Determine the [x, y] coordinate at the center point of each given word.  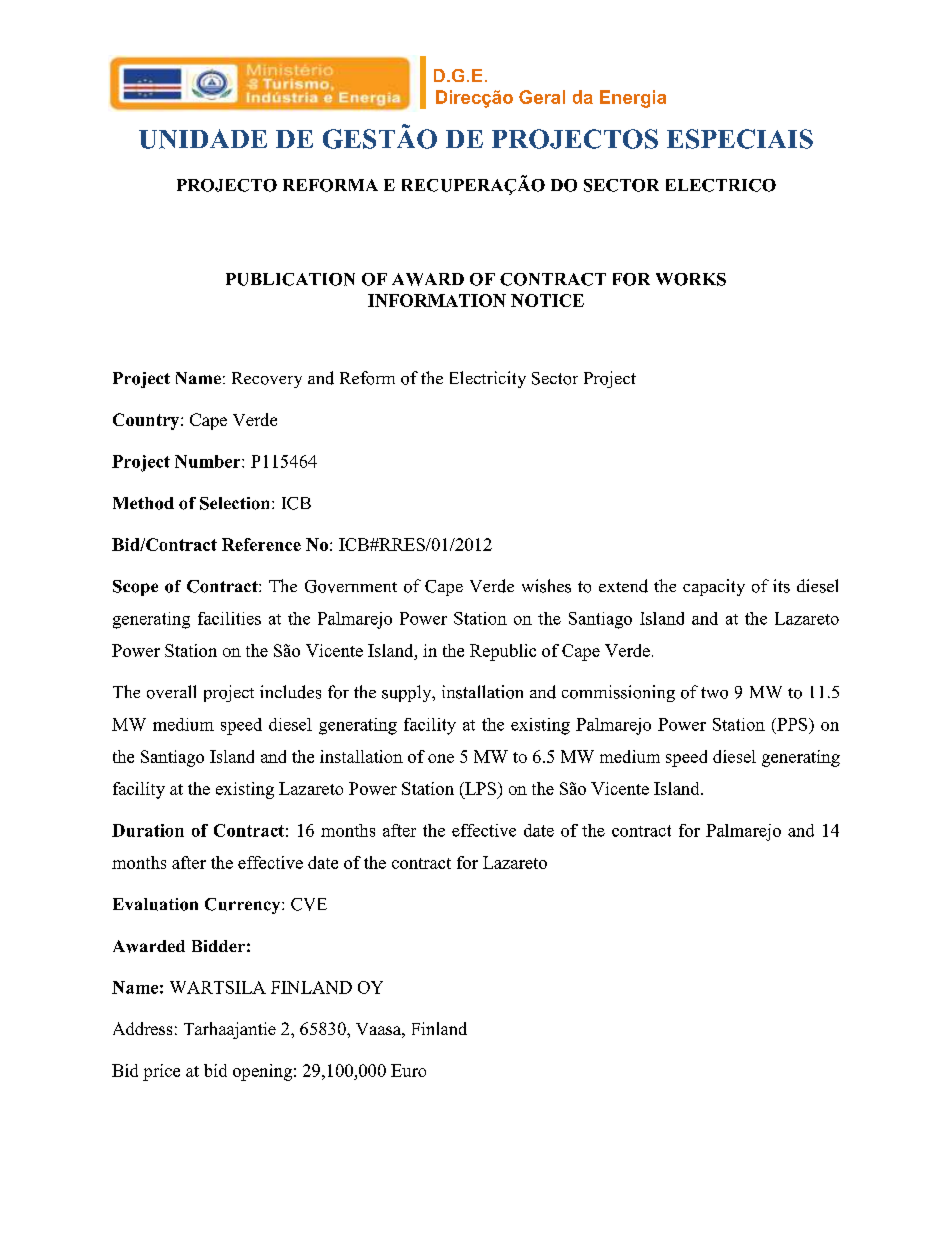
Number [209, 461]
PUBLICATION [290, 279]
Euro [408, 1070]
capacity [714, 587]
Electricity [488, 379]
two [714, 693]
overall [171, 692]
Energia [633, 99]
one [441, 758]
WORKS [691, 279]
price [161, 1072]
